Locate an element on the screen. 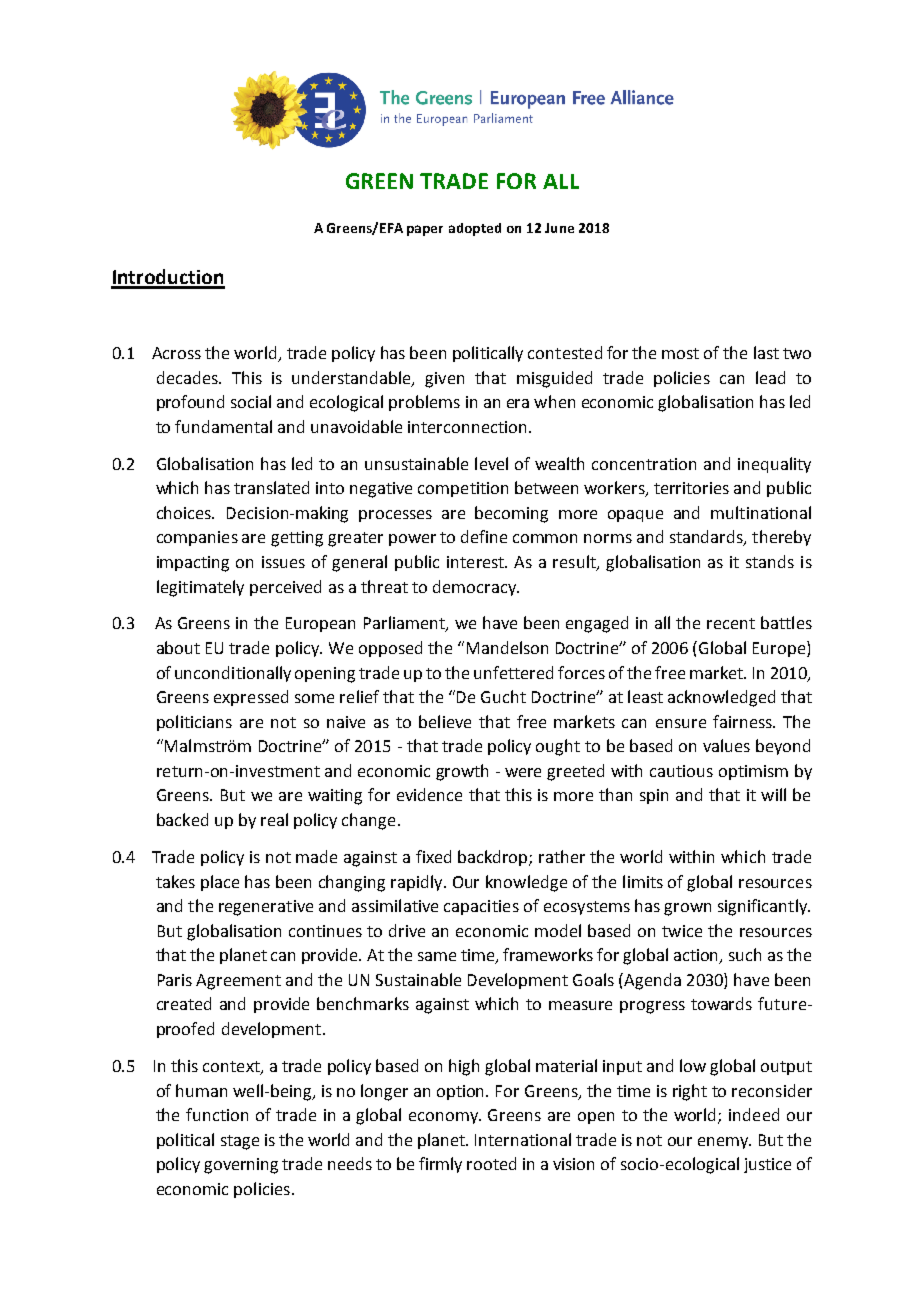 The image size is (924, 1308). territories is located at coordinates (691, 488).
